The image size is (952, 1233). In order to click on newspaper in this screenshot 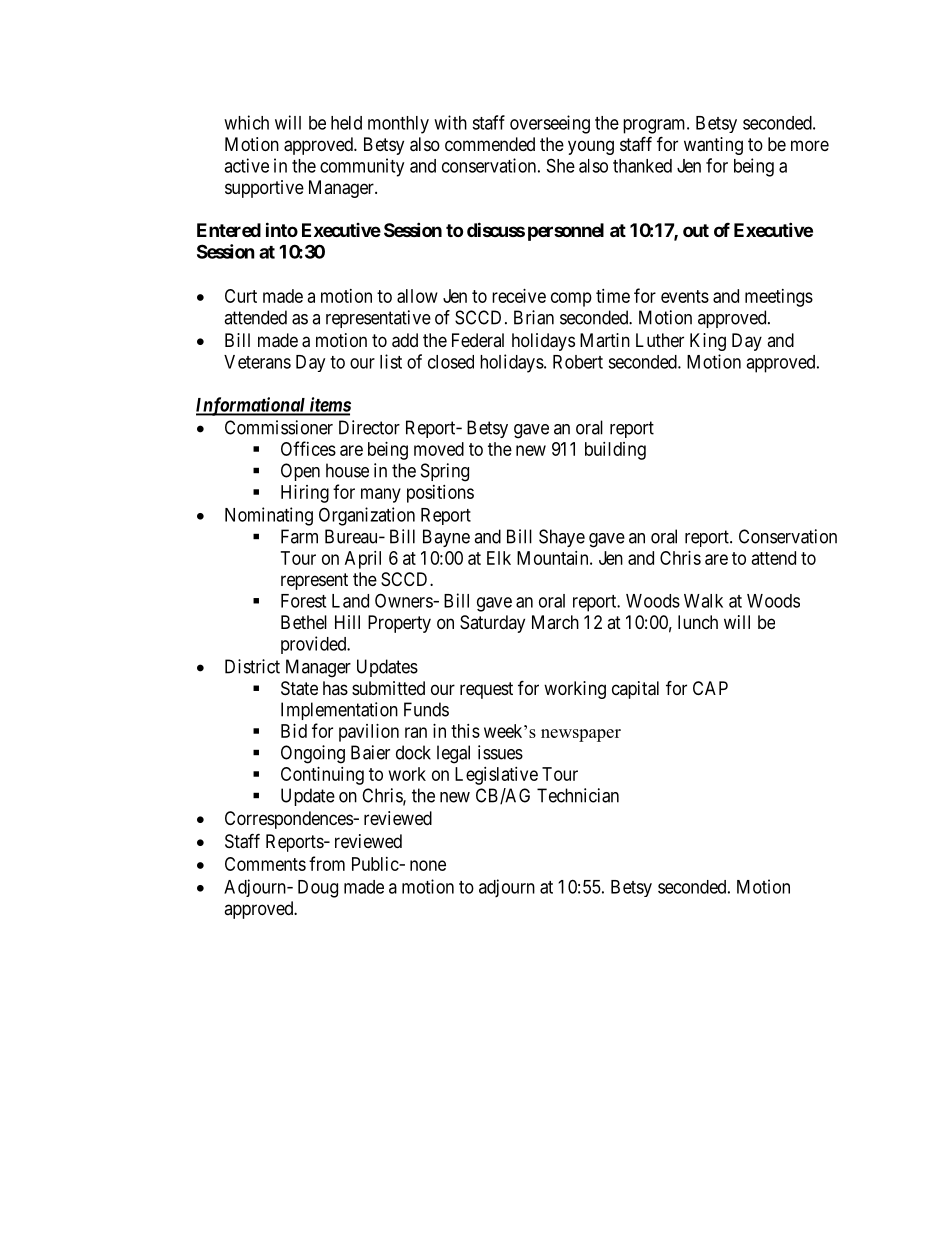, I will do `click(581, 735)`.
